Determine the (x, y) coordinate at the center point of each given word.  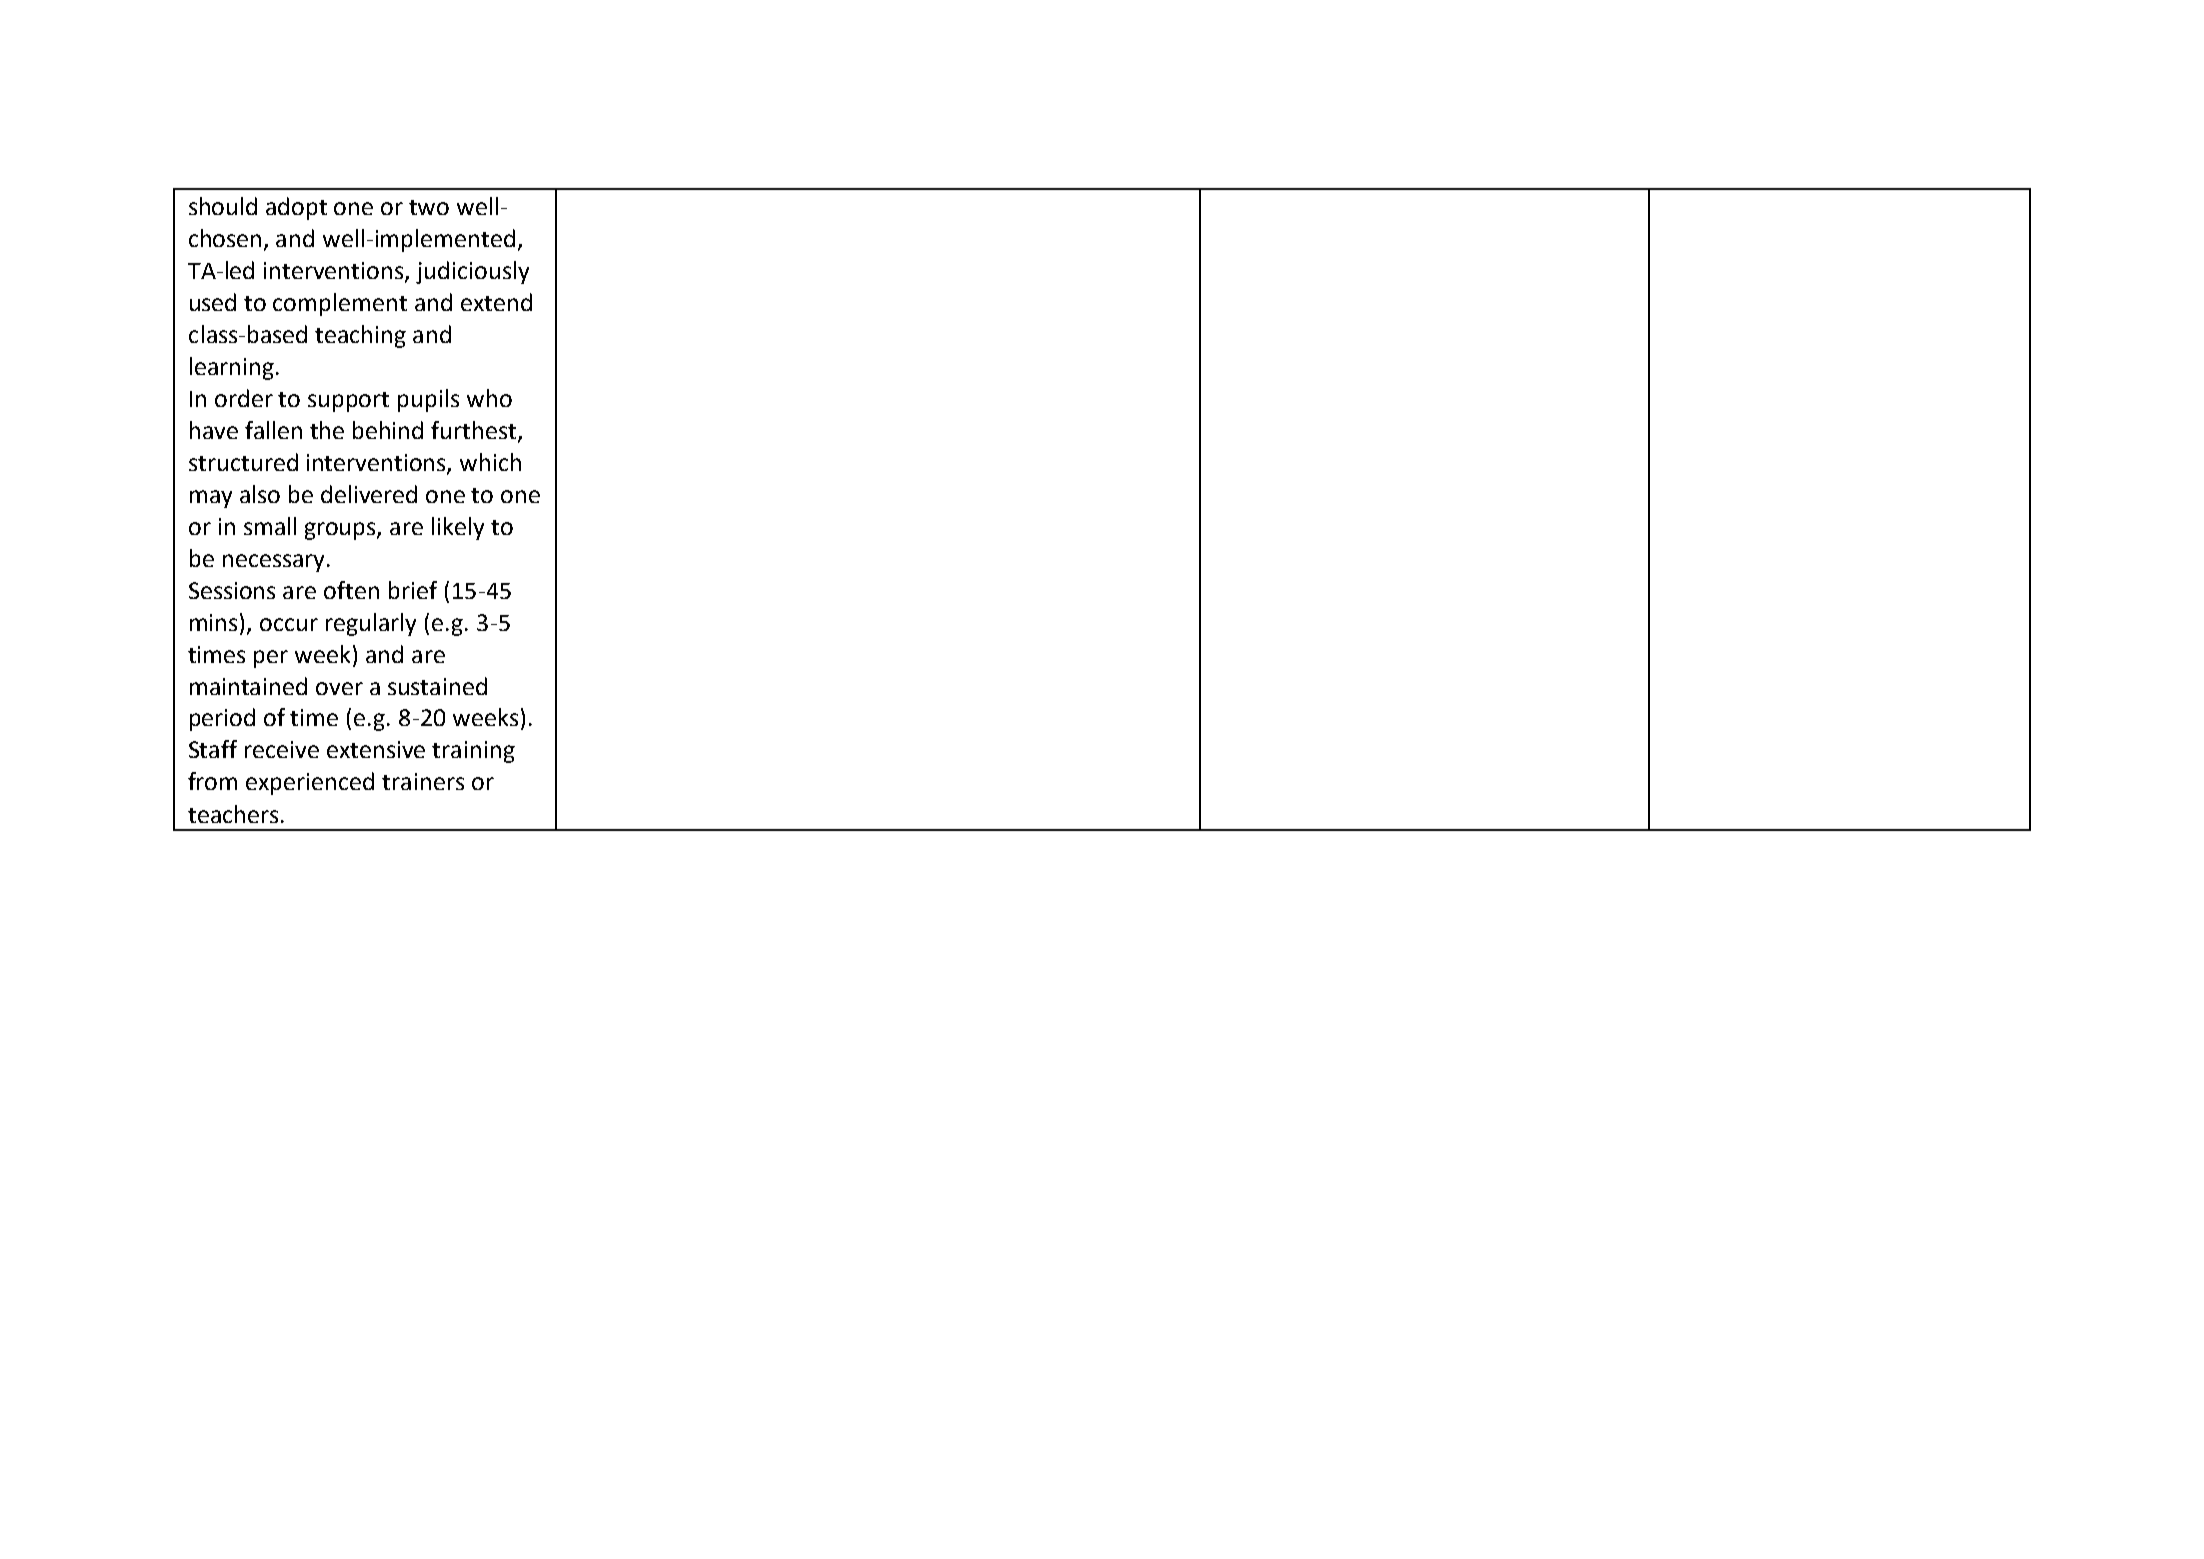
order (244, 398)
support (348, 402)
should (223, 206)
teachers (233, 814)
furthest (475, 431)
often (351, 590)
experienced (310, 783)
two (429, 207)
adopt (296, 208)
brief (413, 590)
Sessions (232, 590)
